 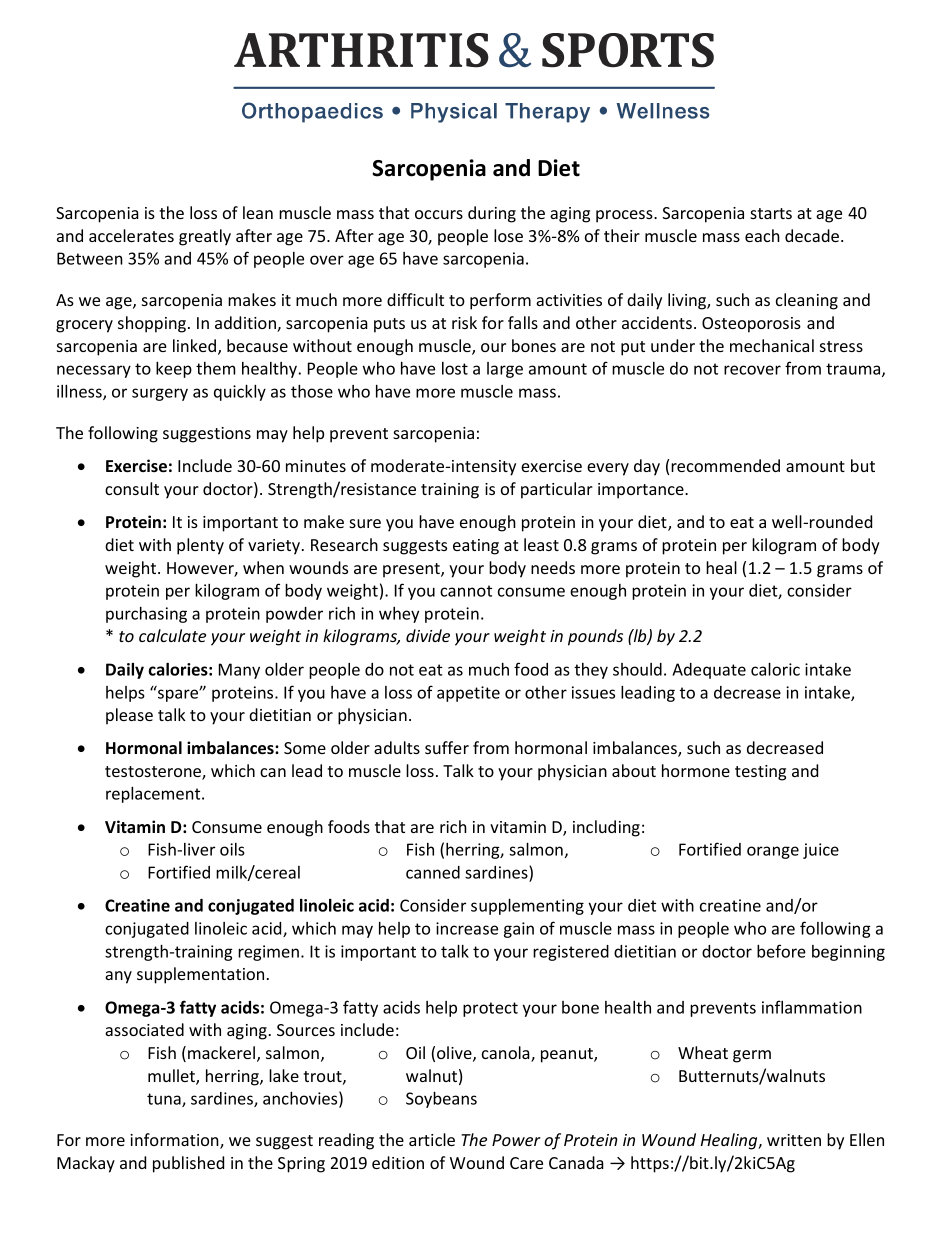 What do you see at coordinates (468, 694) in the screenshot?
I see `appetite` at bounding box center [468, 694].
